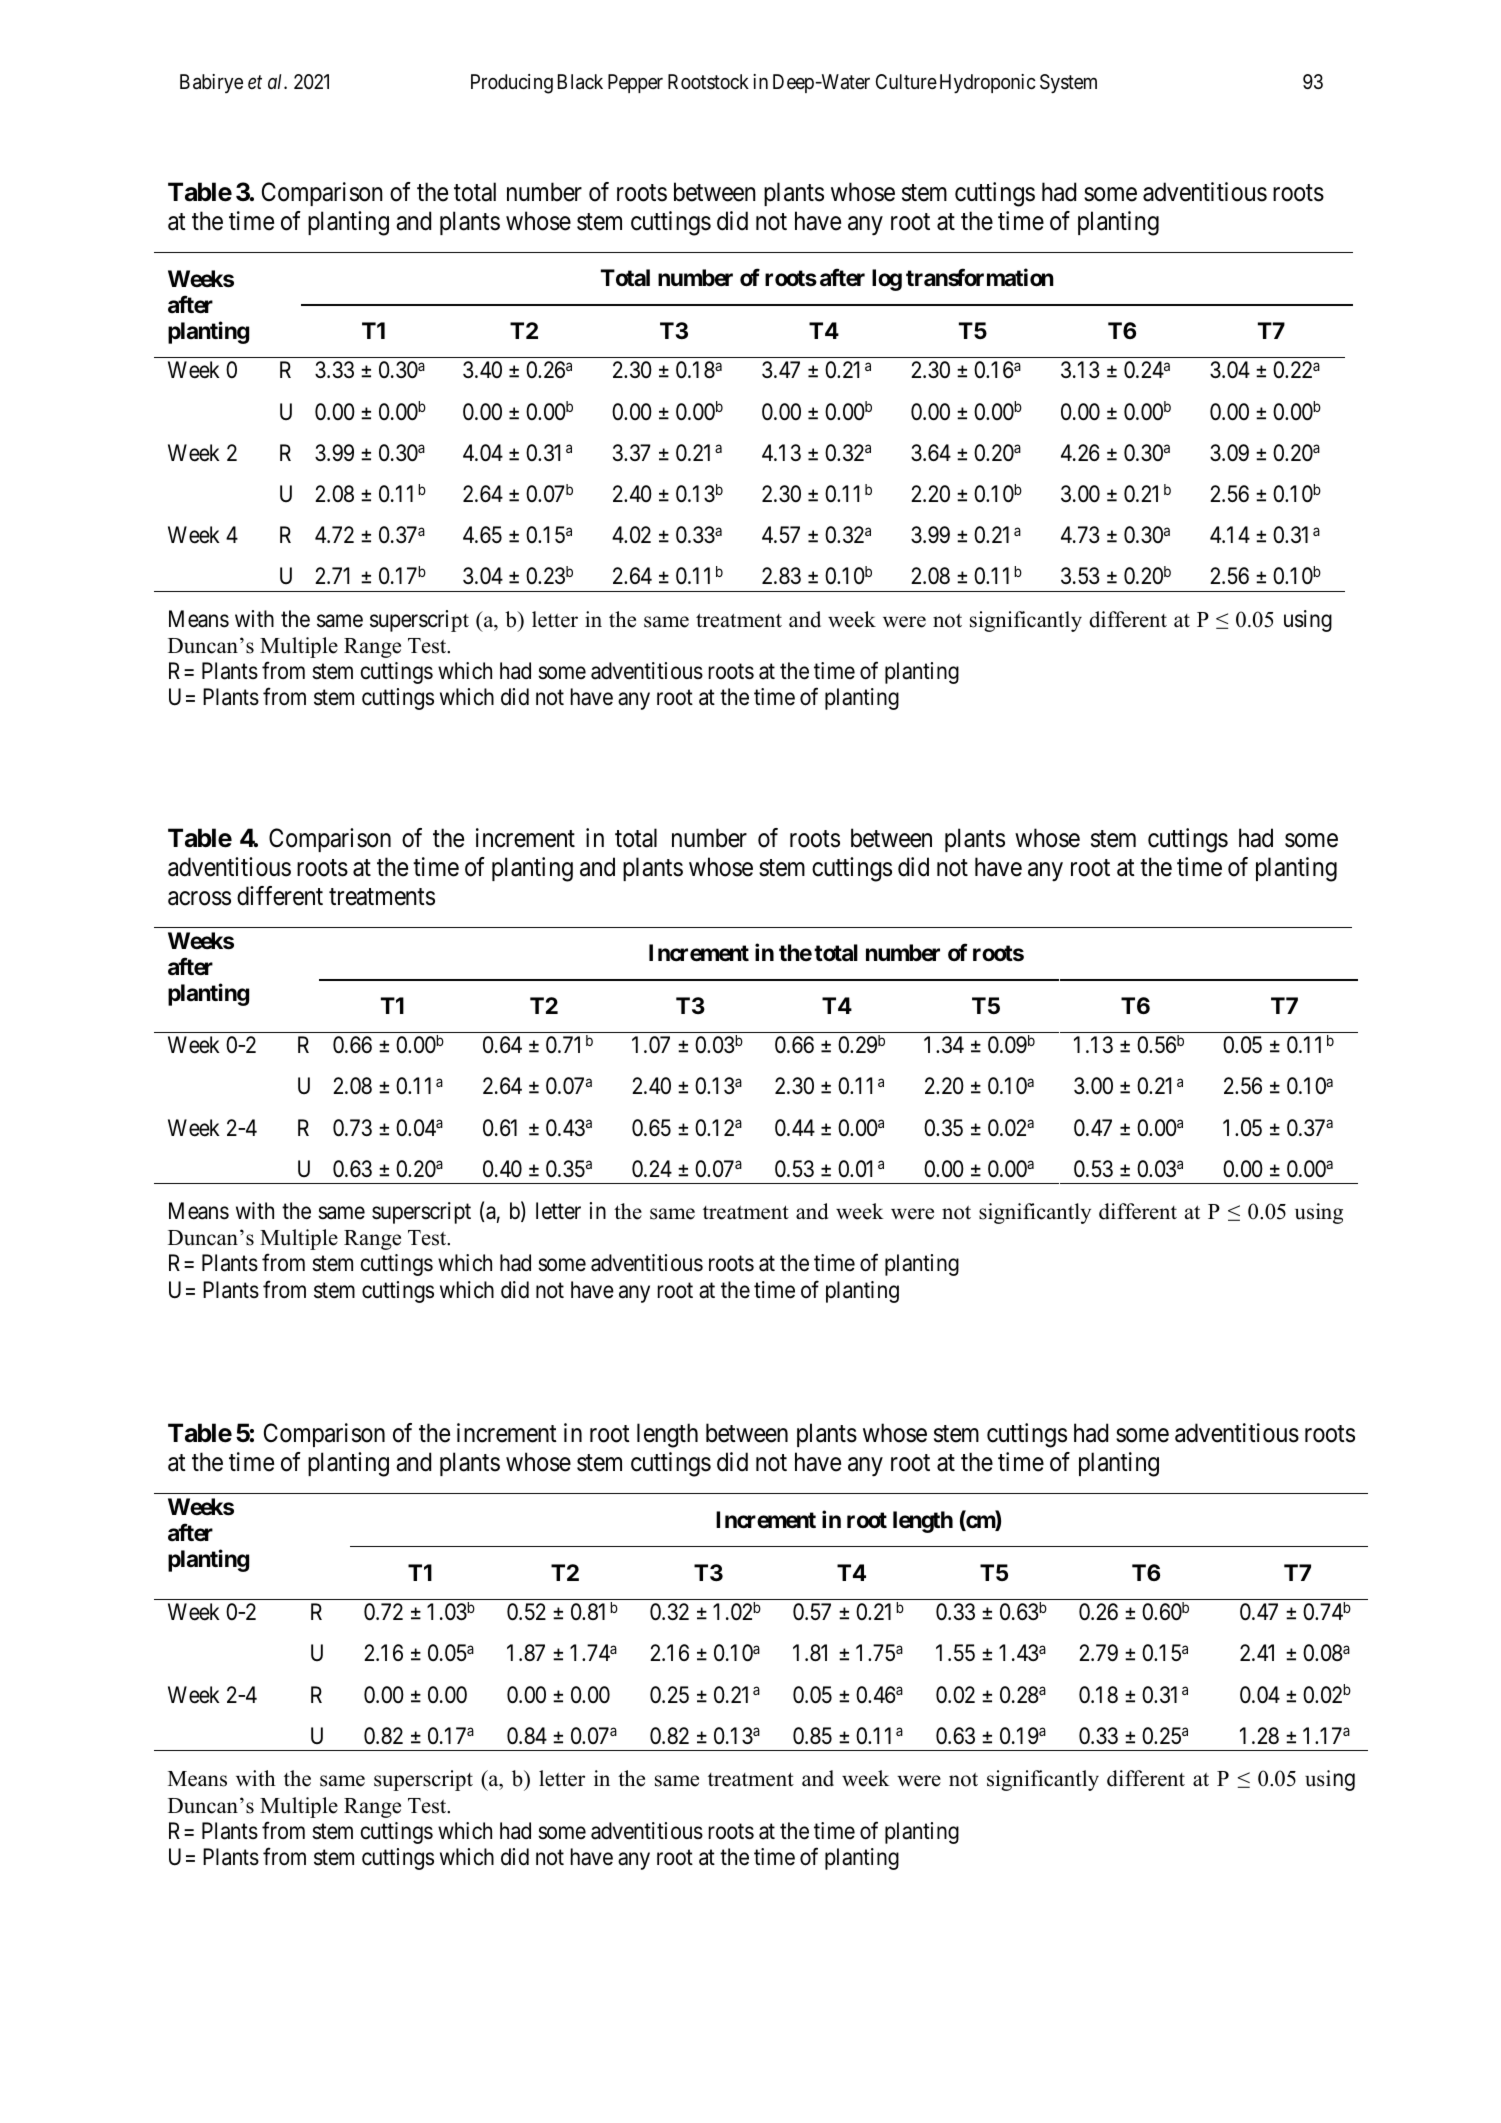  I want to click on Black, so click(580, 82).
